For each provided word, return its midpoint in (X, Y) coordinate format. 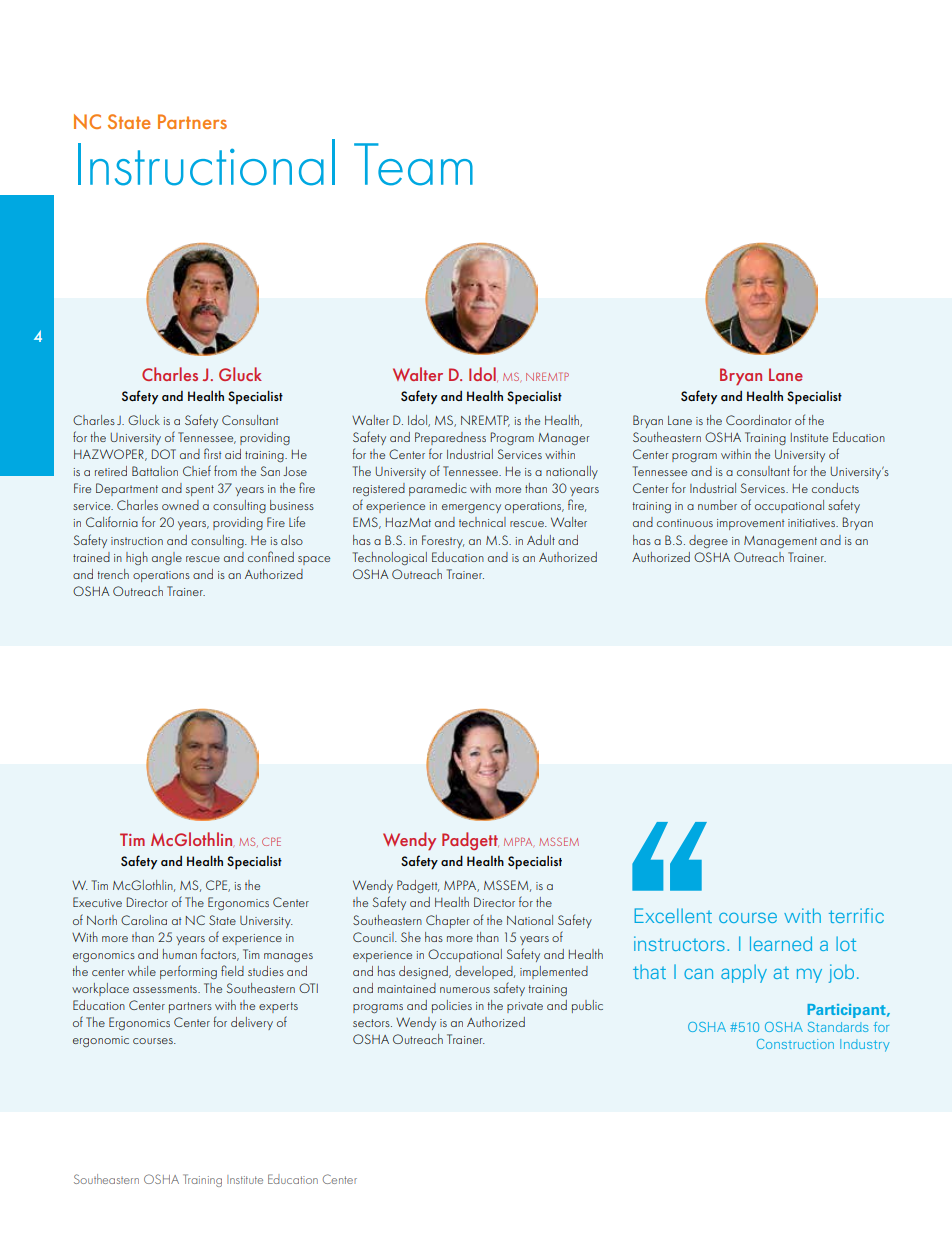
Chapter (447, 921)
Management (780, 542)
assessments (166, 989)
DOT (164, 454)
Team (413, 164)
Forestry (443, 541)
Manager (563, 439)
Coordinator (758, 420)
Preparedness (450, 438)
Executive (97, 902)
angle (167, 558)
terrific (856, 915)
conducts (835, 488)
